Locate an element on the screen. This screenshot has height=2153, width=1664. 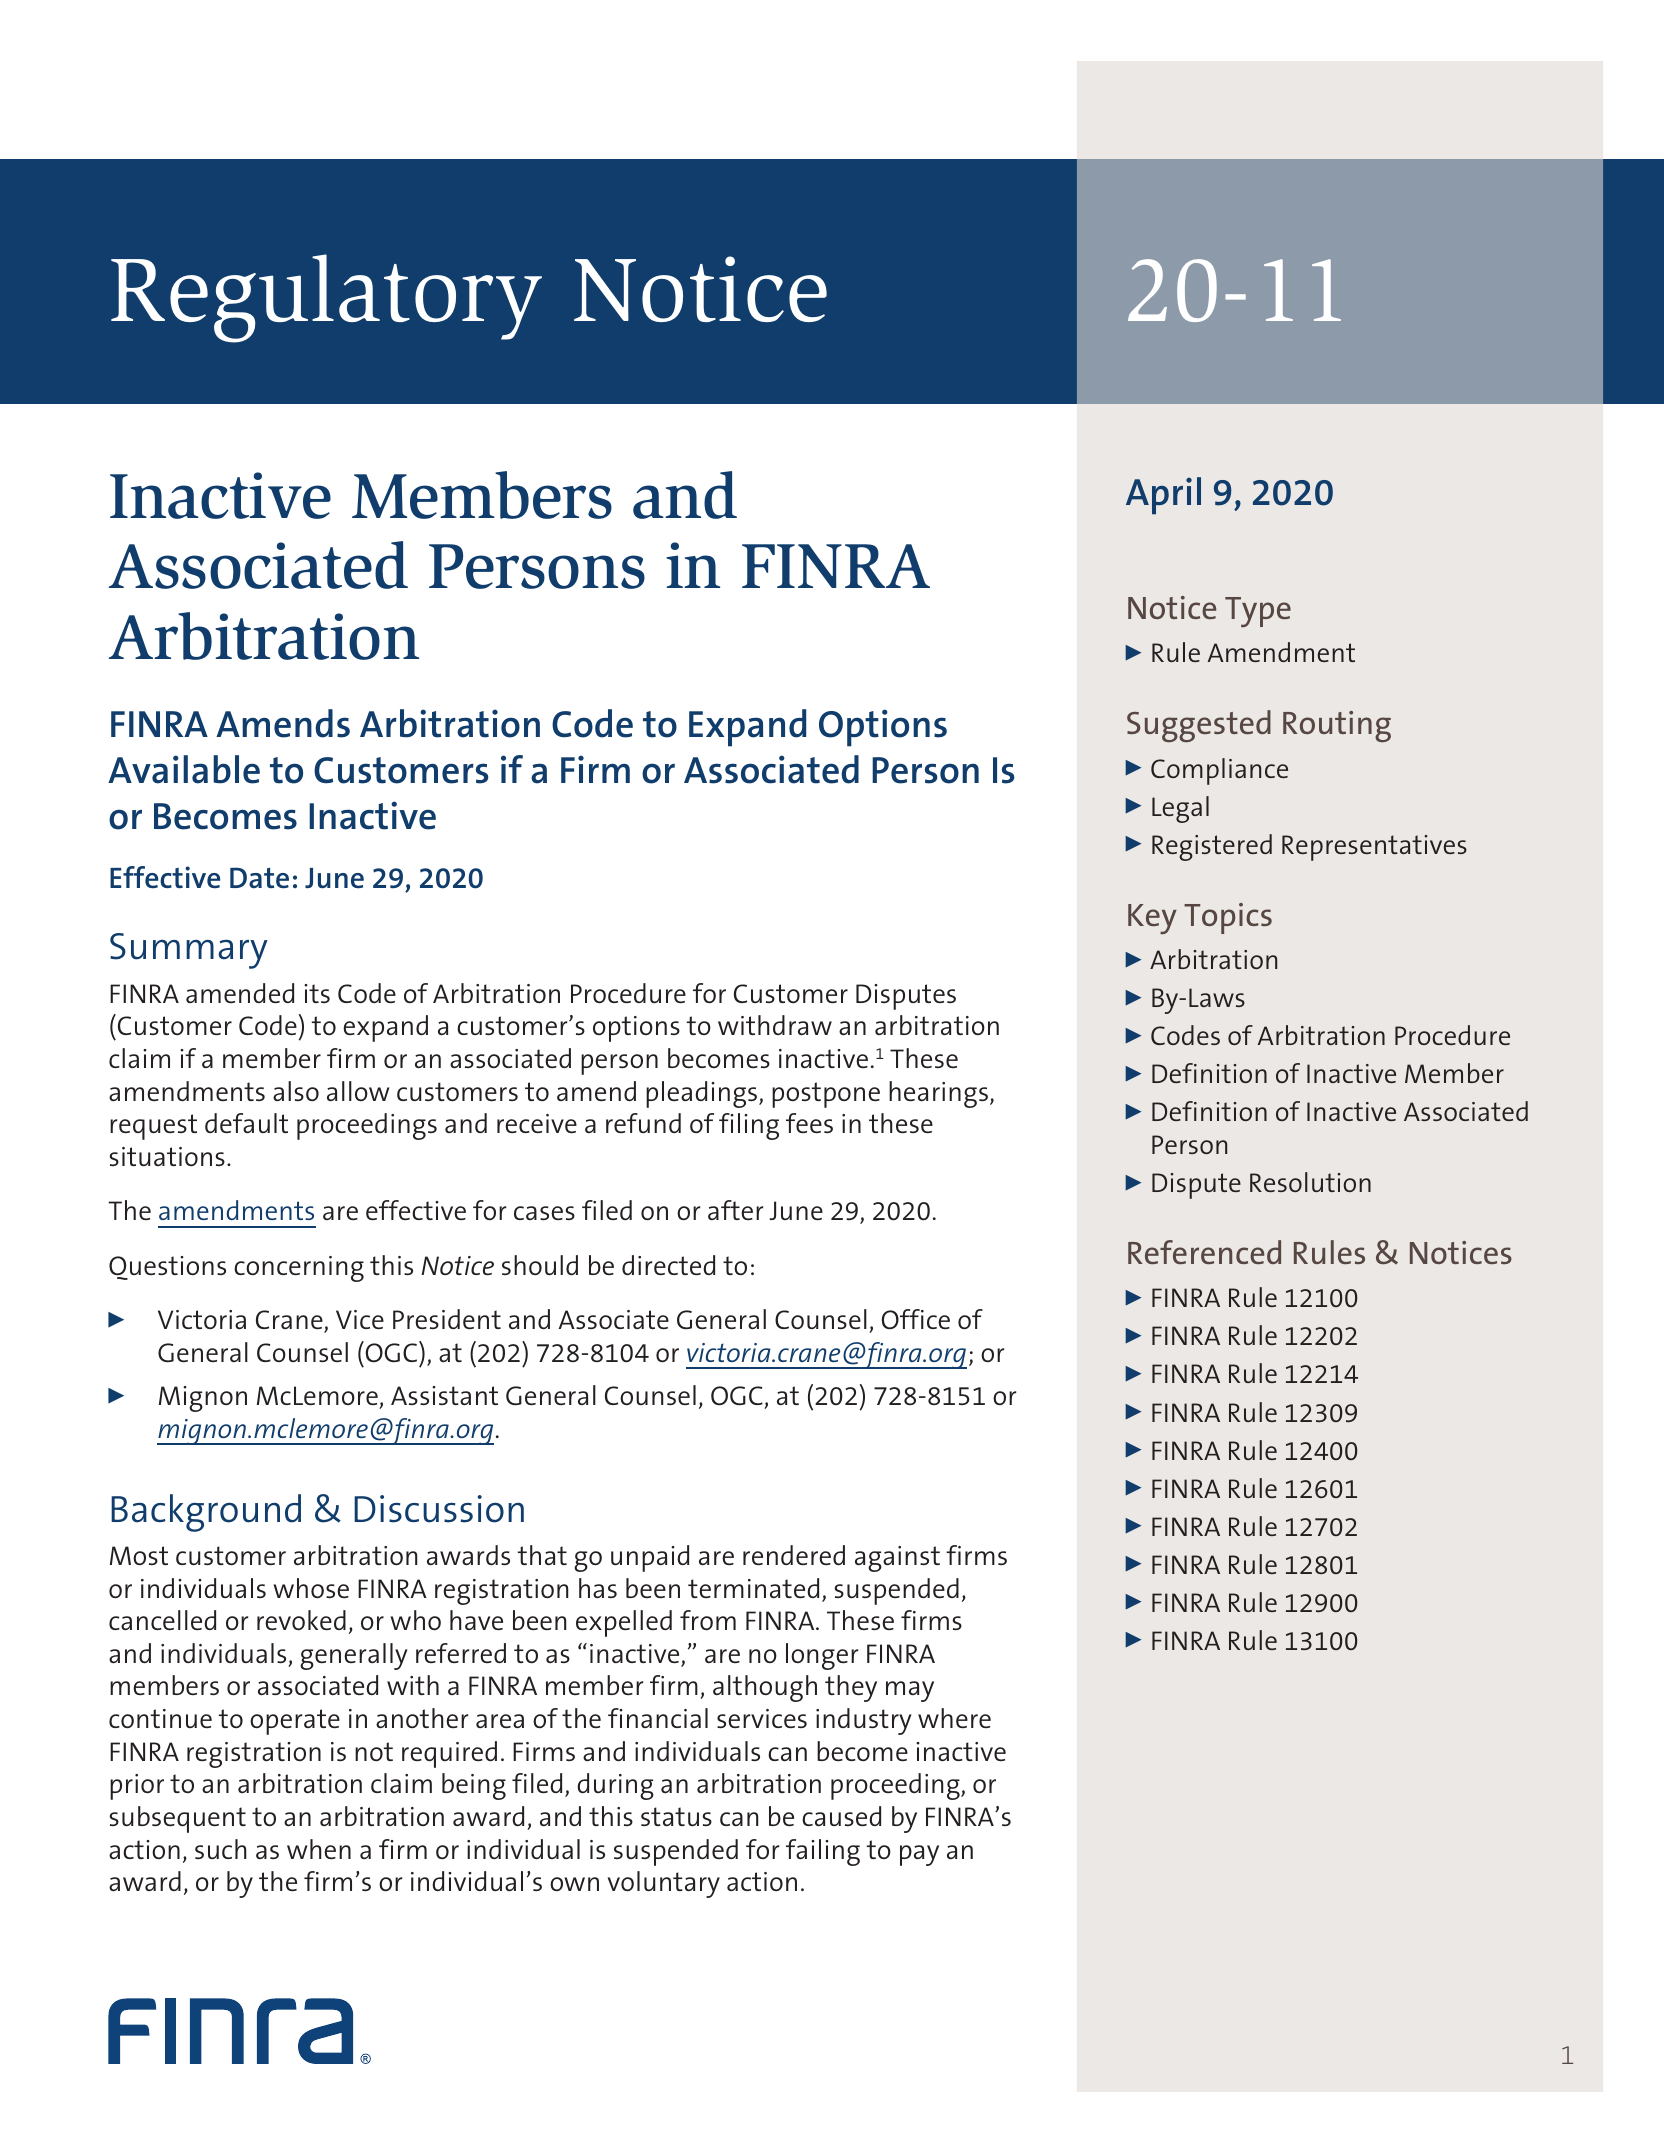
pleadings is located at coordinates (703, 1094).
